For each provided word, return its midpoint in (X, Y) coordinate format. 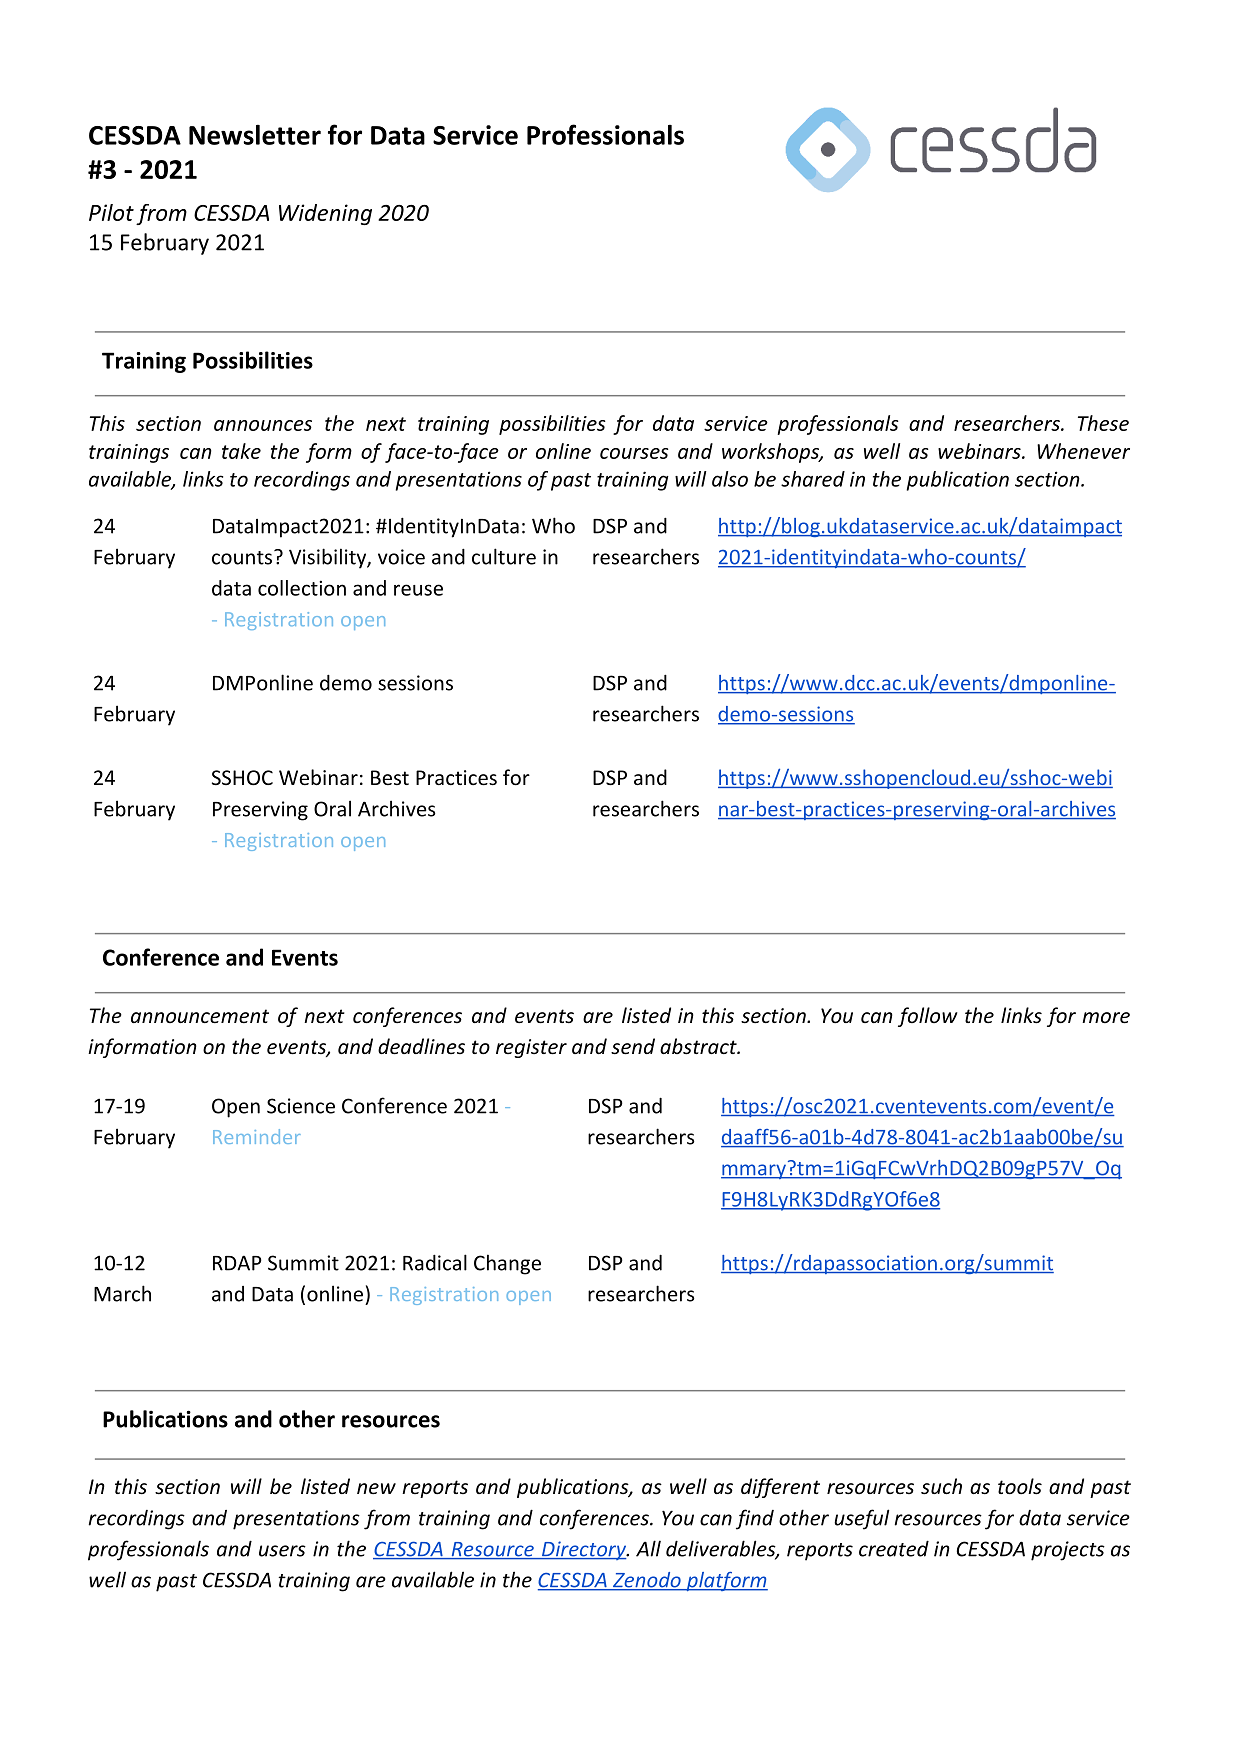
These (1103, 423)
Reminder (257, 1136)
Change (507, 1264)
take (241, 451)
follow (928, 1017)
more (1106, 1018)
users (282, 1551)
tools (1020, 1486)
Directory (584, 1550)
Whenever (1083, 451)
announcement (200, 1016)
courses (634, 453)
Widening (325, 214)
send (633, 1046)
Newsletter (255, 134)
